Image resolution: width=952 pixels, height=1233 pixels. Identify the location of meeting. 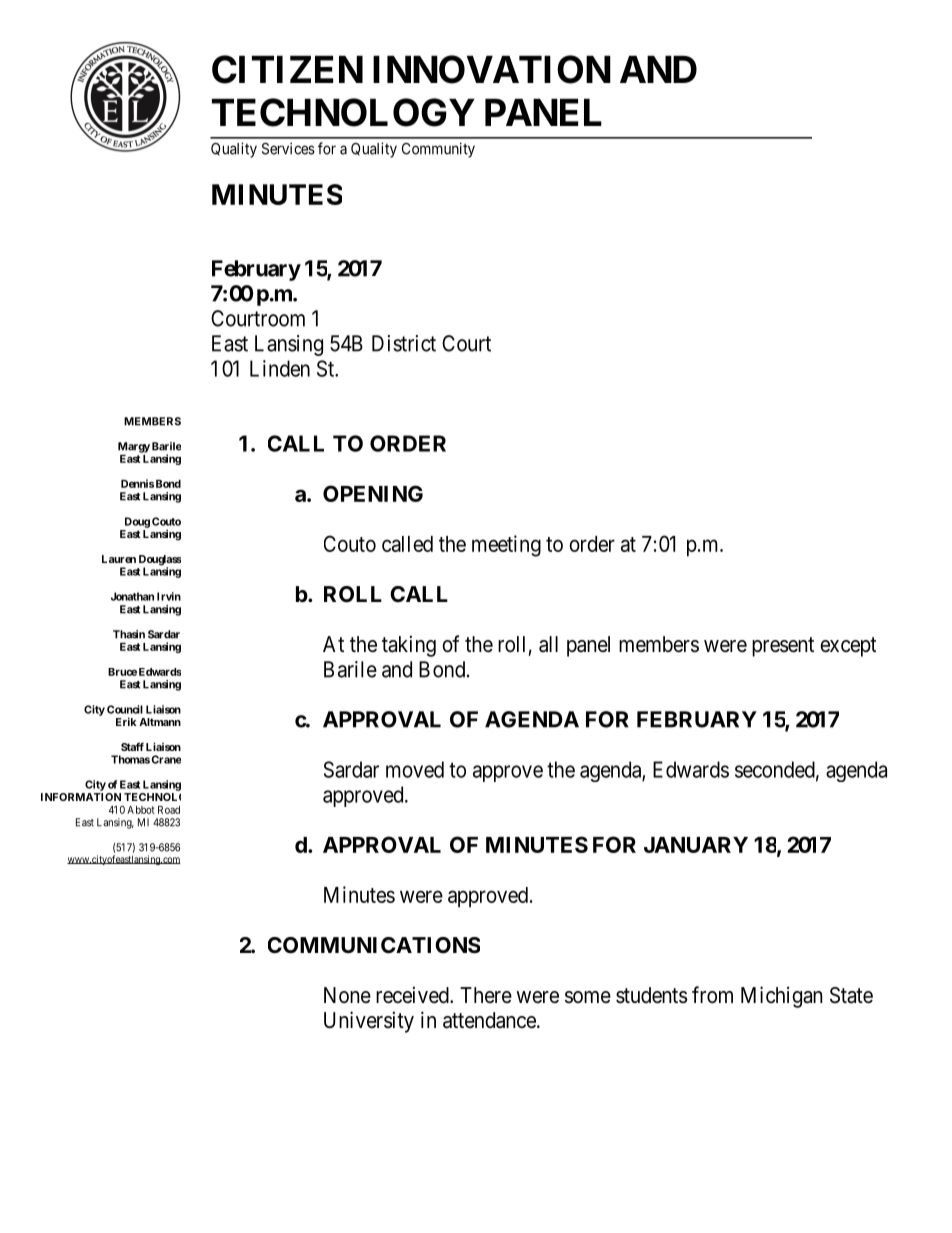
(506, 546).
